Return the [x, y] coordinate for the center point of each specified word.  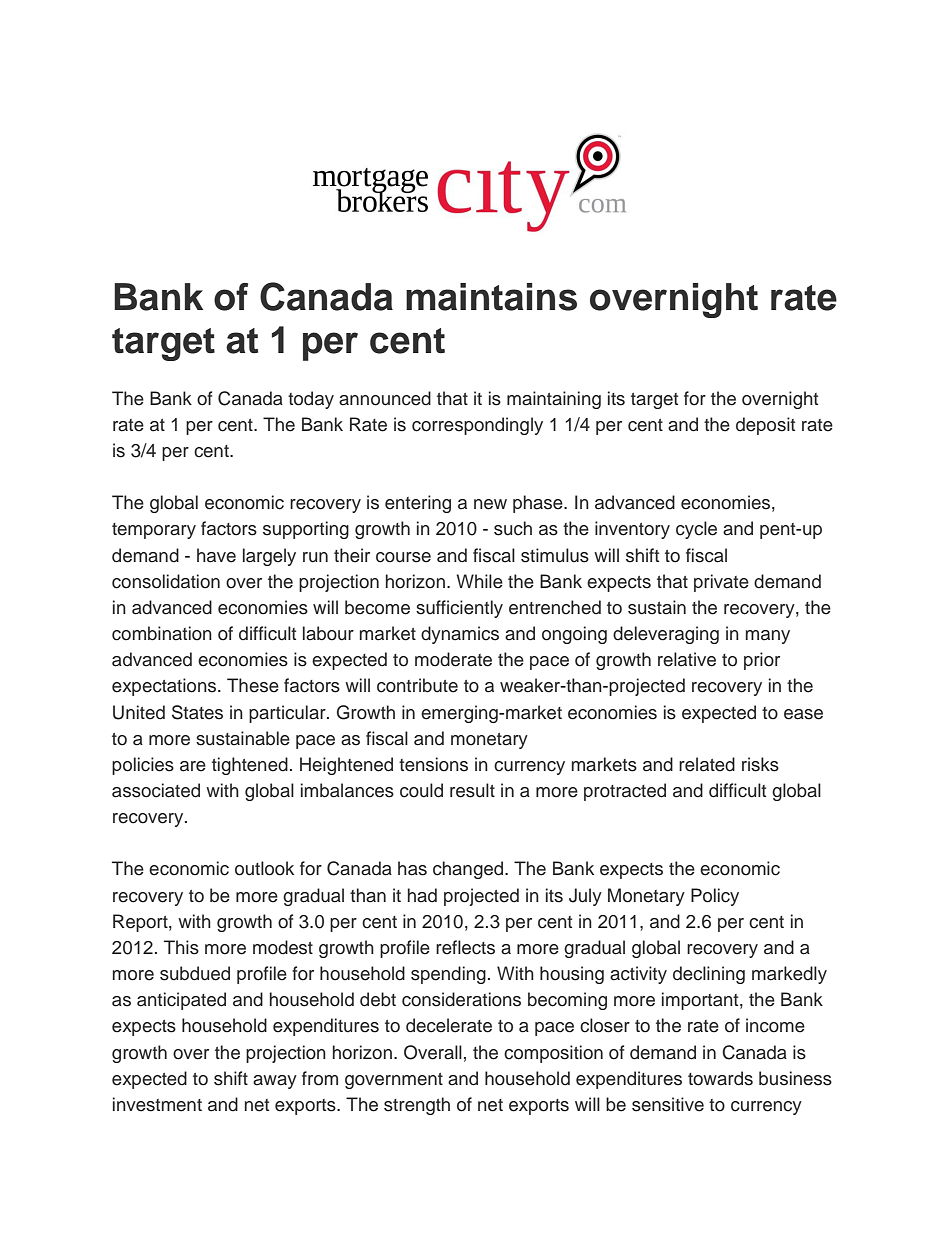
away [275, 1082]
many [768, 637]
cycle [696, 530]
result [472, 790]
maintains [491, 297]
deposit [765, 426]
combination [162, 633]
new [490, 504]
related [707, 764]
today [311, 400]
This [181, 947]
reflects [465, 947]
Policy [715, 897]
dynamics [460, 635]
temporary [154, 531]
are [193, 766]
